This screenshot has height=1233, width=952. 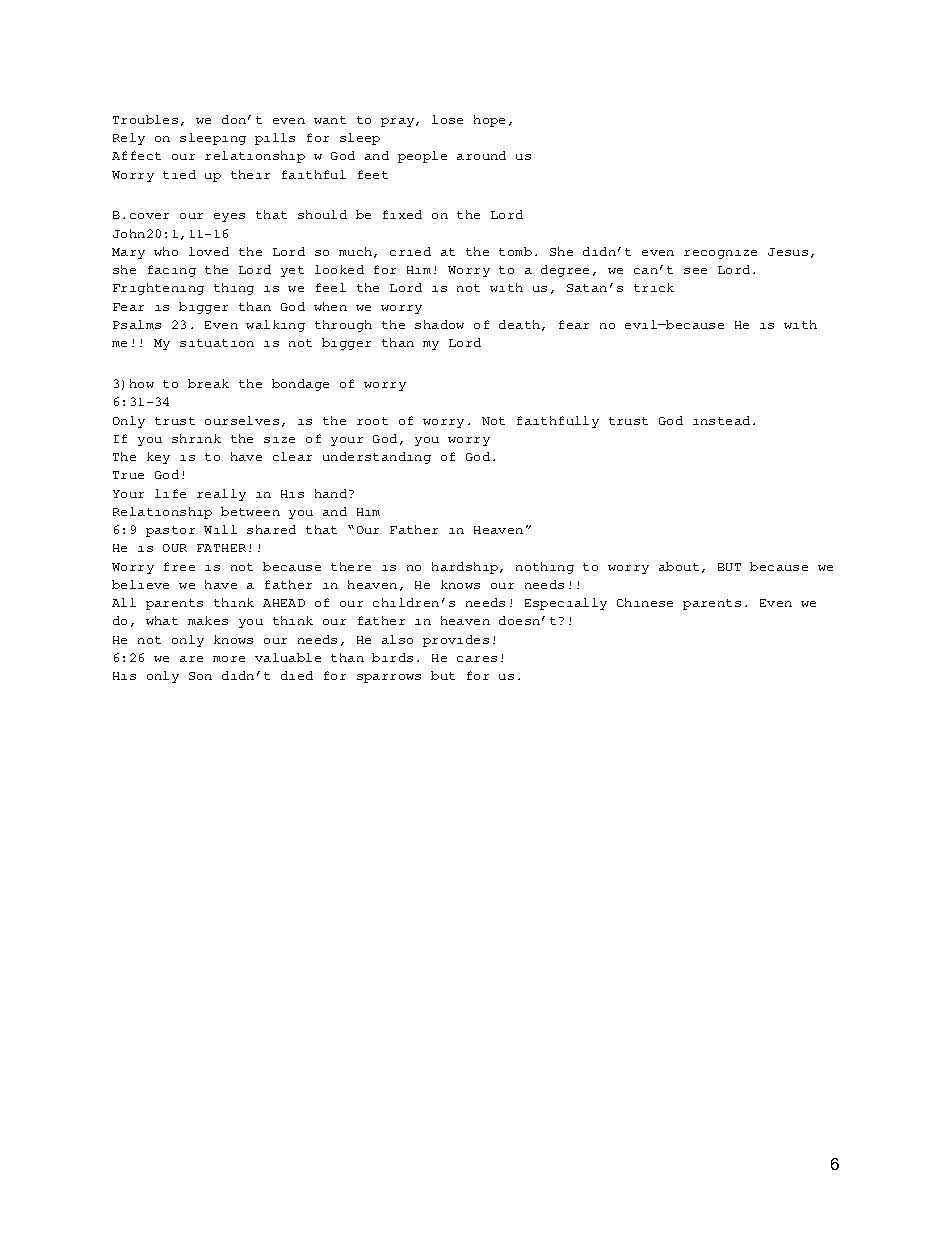 What do you see at coordinates (721, 420) in the screenshot?
I see `instead` at bounding box center [721, 420].
